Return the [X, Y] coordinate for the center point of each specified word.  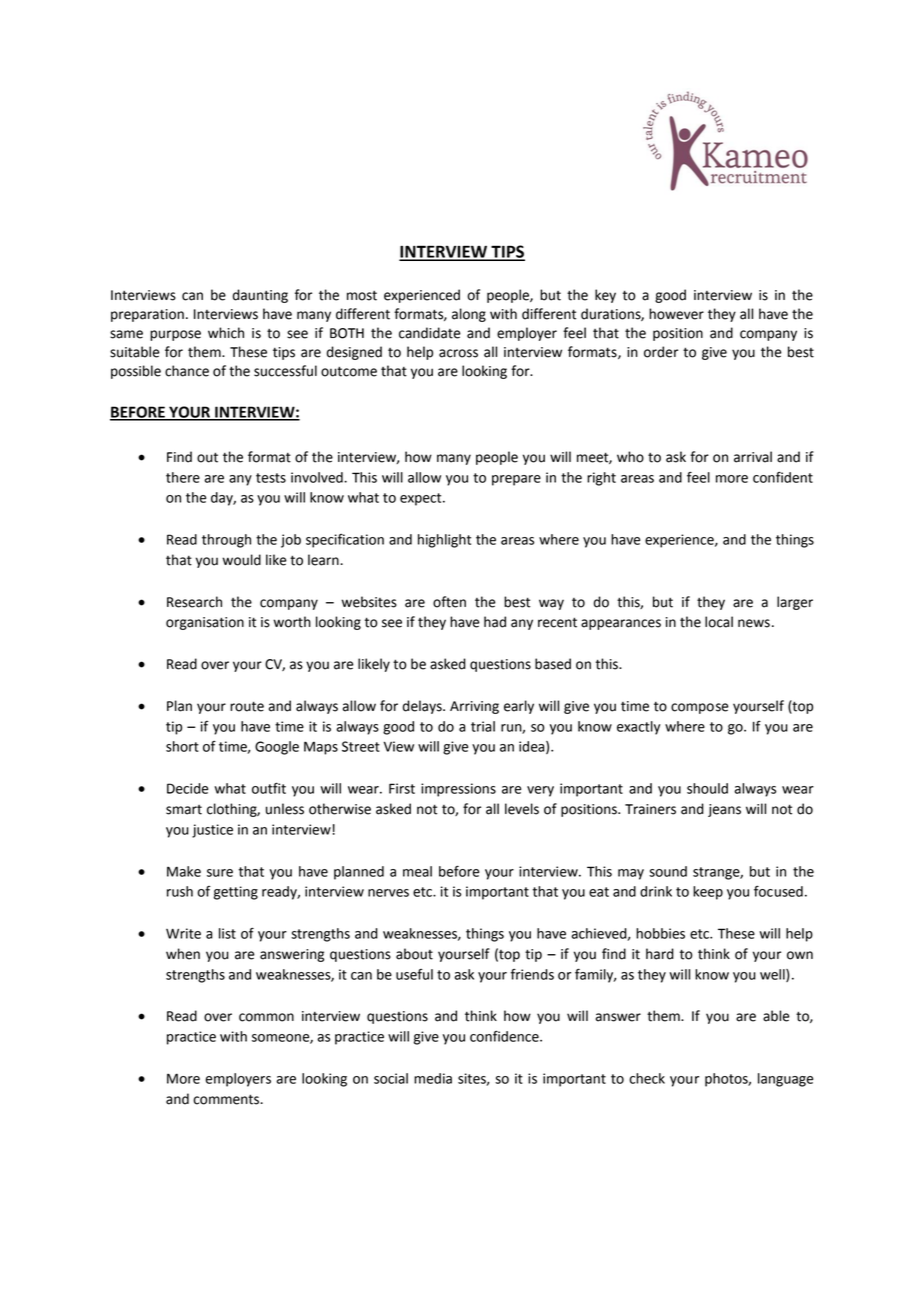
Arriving [474, 707]
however [676, 314]
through [226, 541]
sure [220, 873]
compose [700, 708]
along [469, 315]
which [226, 333]
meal [417, 871]
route [247, 706]
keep [708, 893]
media [433, 1078]
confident [783, 477]
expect [422, 499]
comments [227, 1099]
